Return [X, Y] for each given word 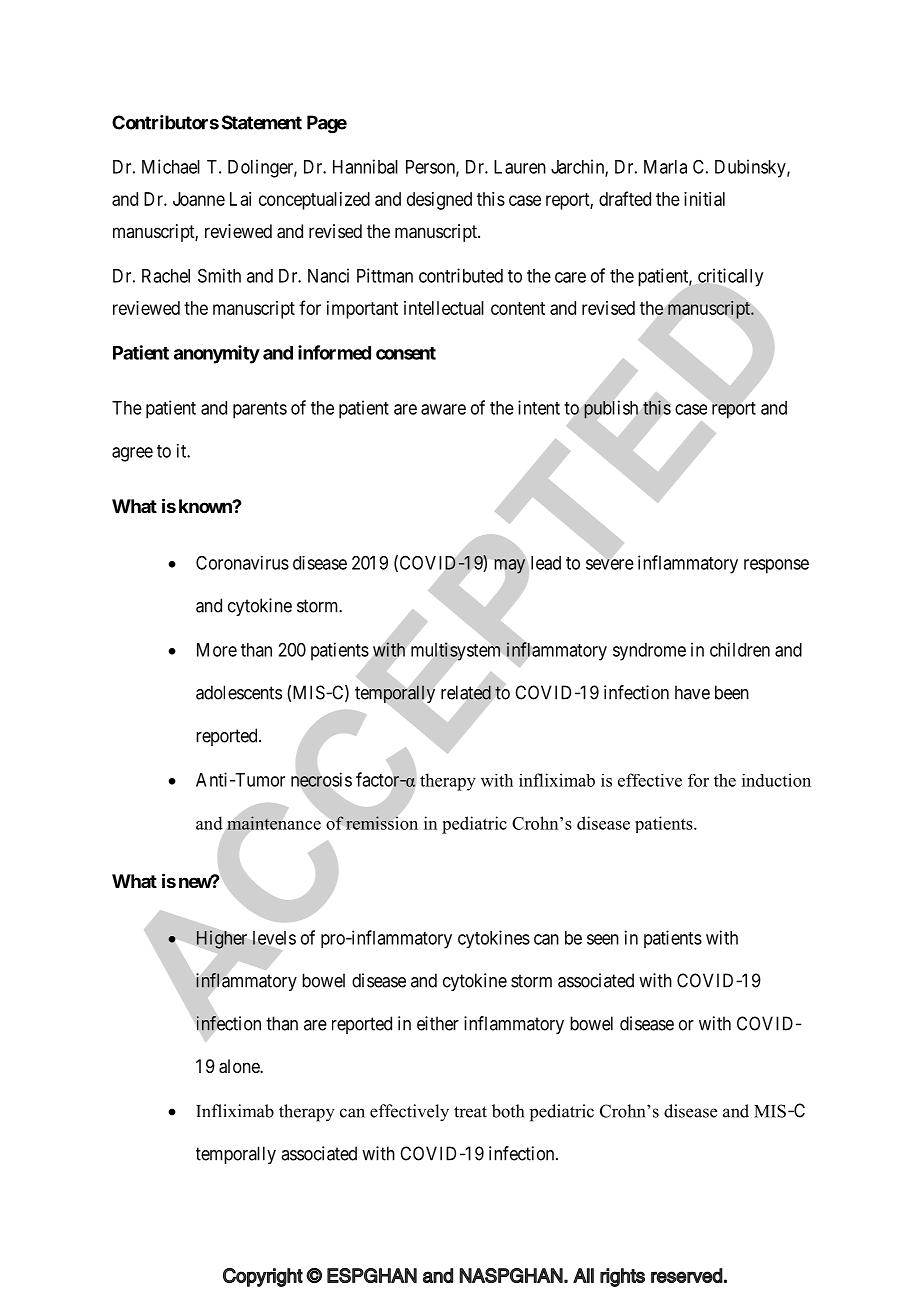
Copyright [263, 1277]
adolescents [239, 692]
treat [470, 1112]
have [692, 692]
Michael [171, 166]
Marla [665, 167]
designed [439, 201]
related [466, 692]
